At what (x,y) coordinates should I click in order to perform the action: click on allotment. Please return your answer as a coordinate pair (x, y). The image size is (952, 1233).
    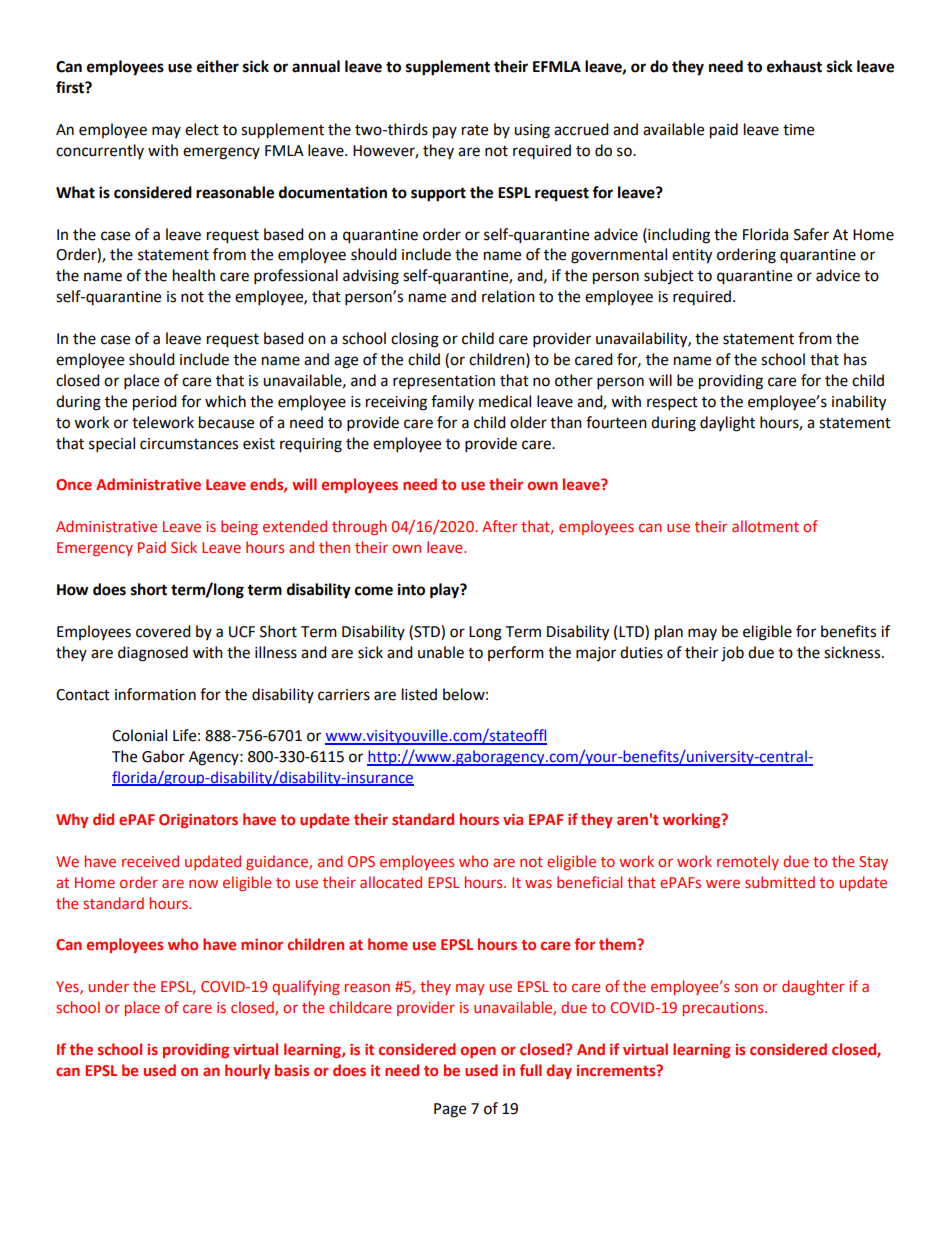
    Looking at the image, I should click on (765, 526).
